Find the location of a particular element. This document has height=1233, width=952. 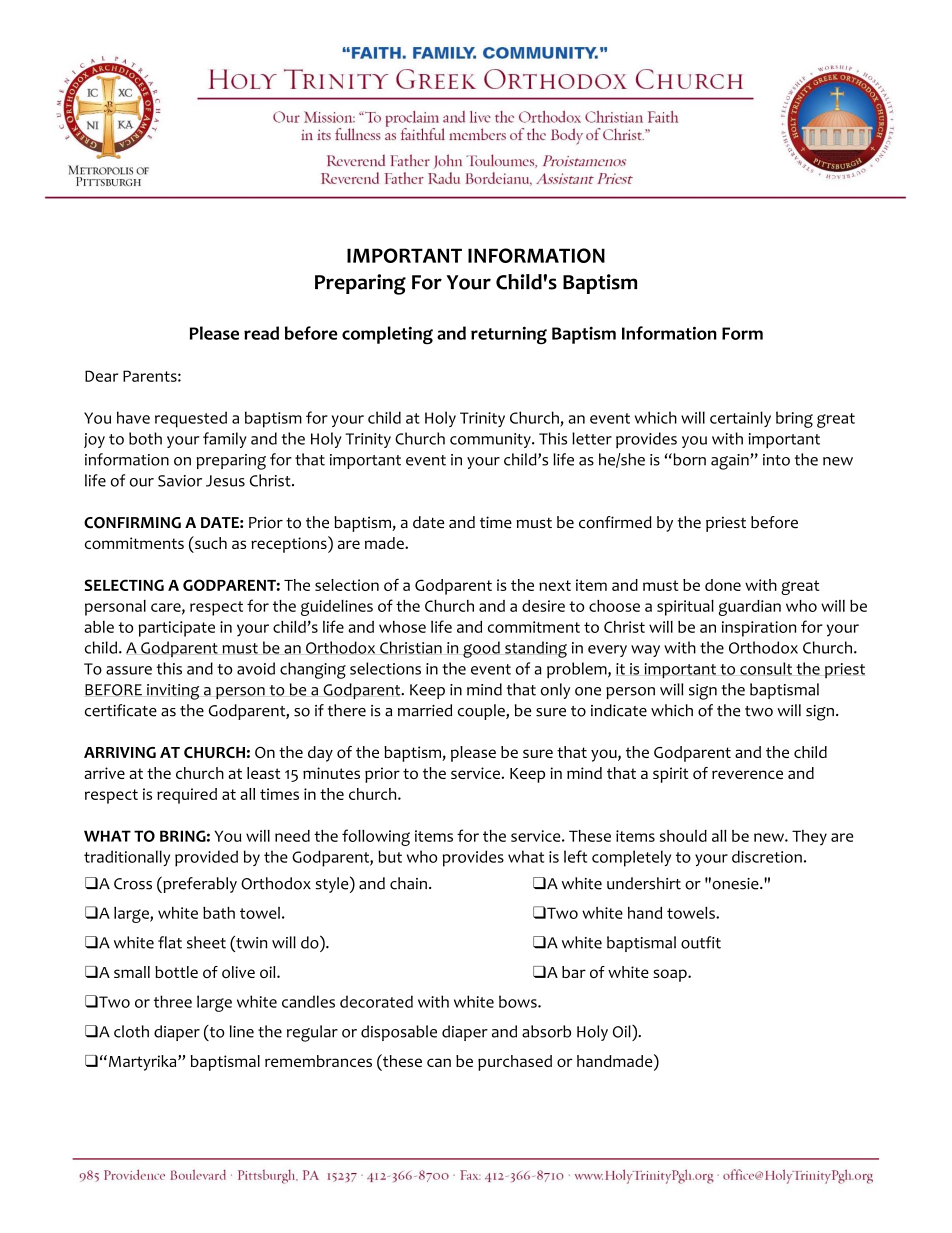

Dear is located at coordinates (101, 376).
